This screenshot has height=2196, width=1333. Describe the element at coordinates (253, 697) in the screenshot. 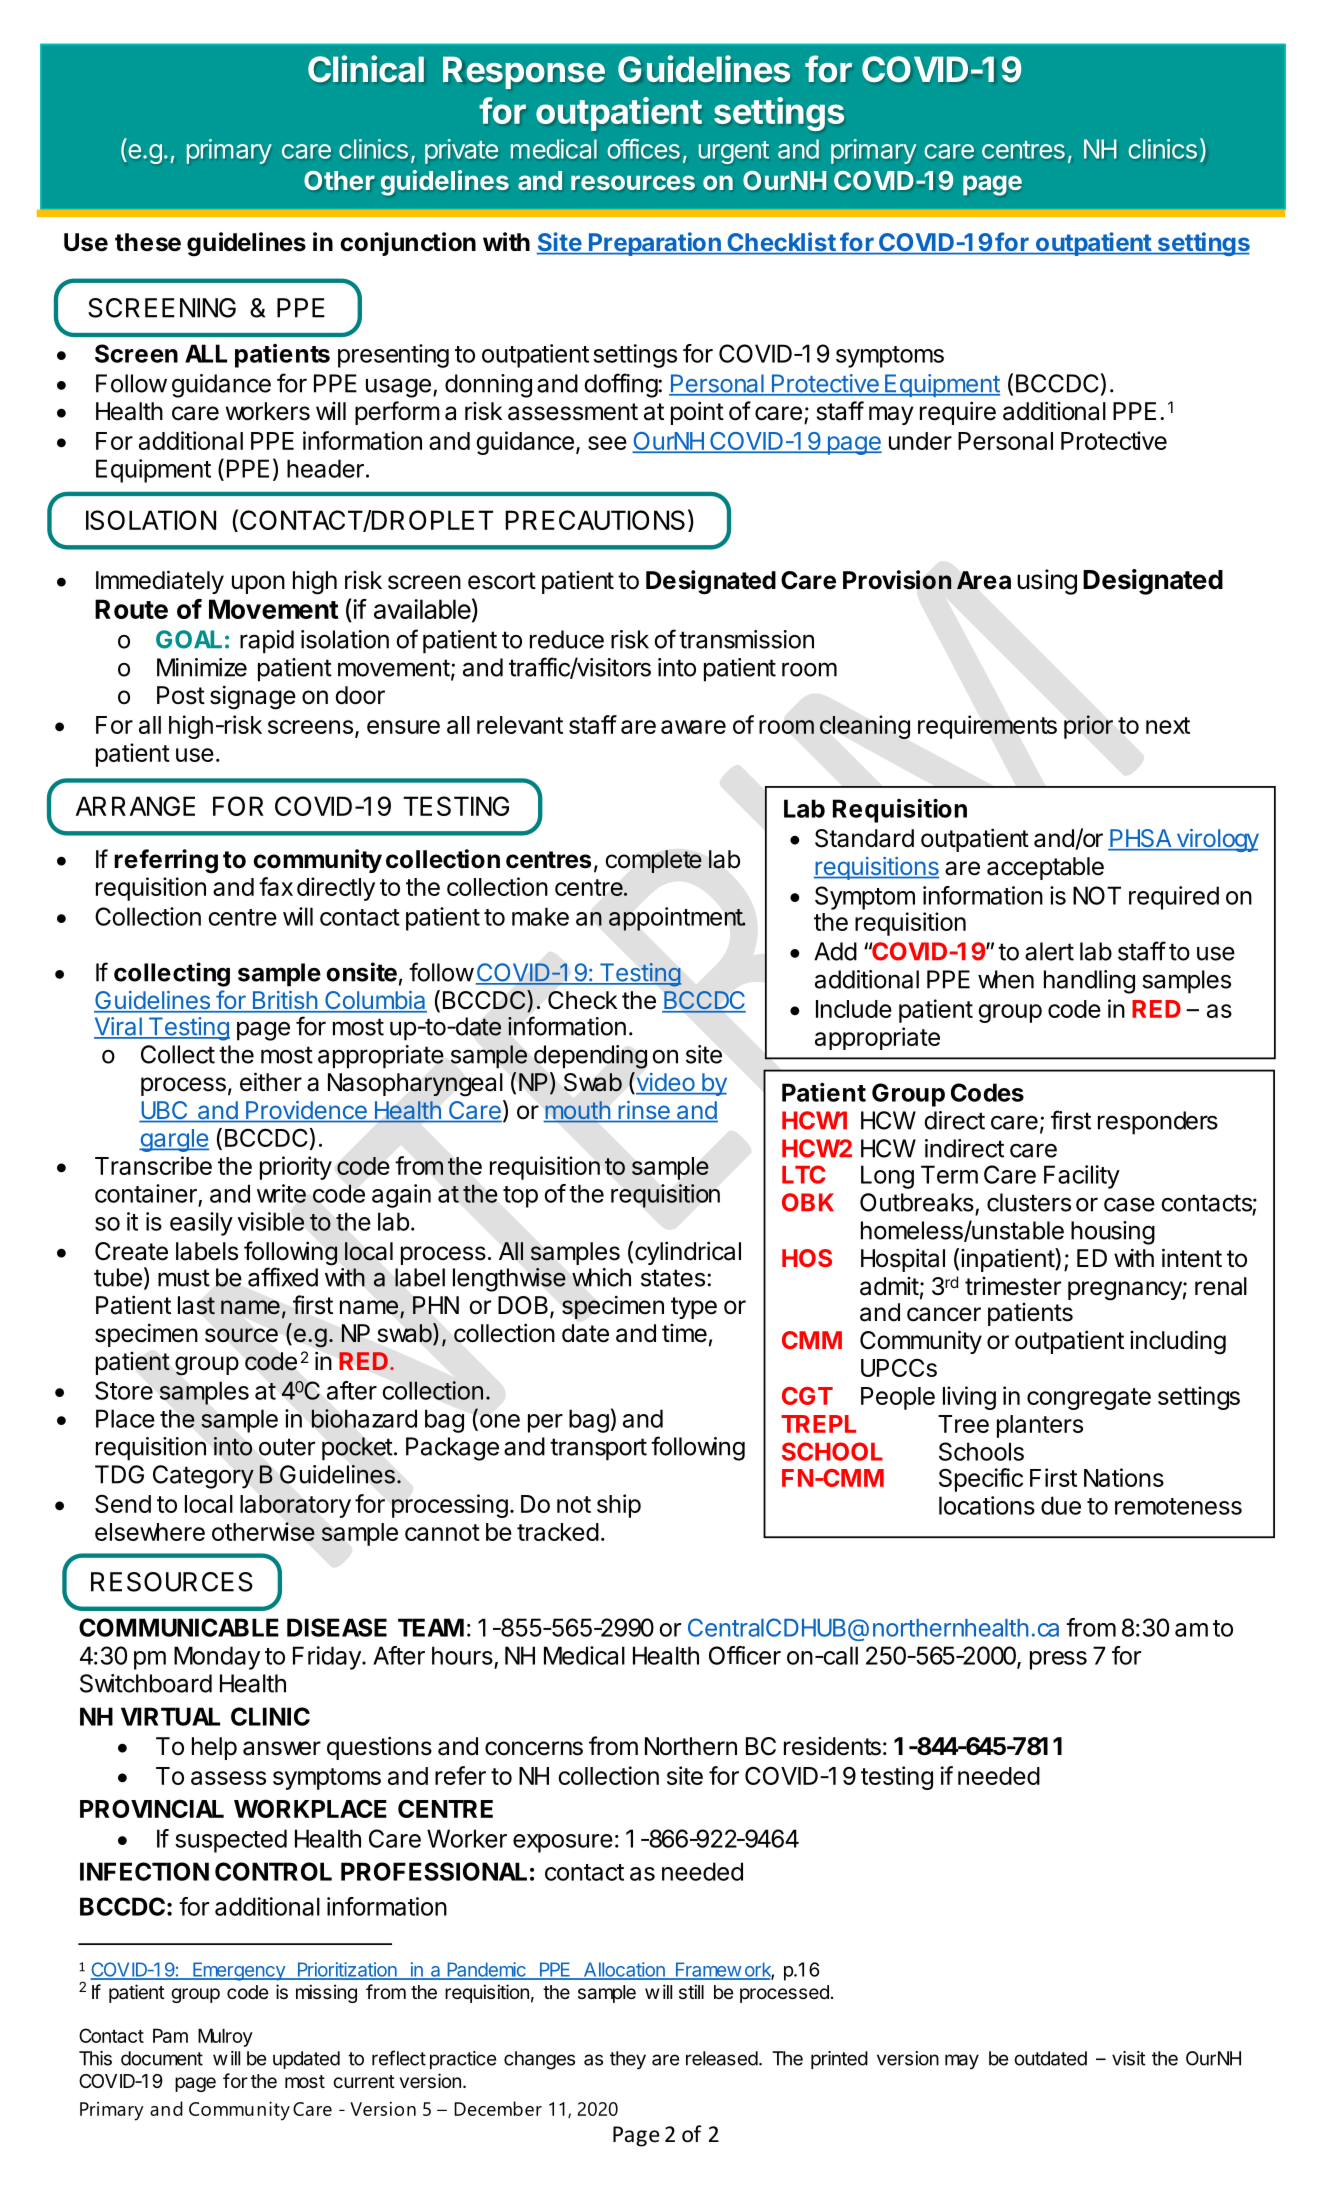

I see `signage` at that location.
